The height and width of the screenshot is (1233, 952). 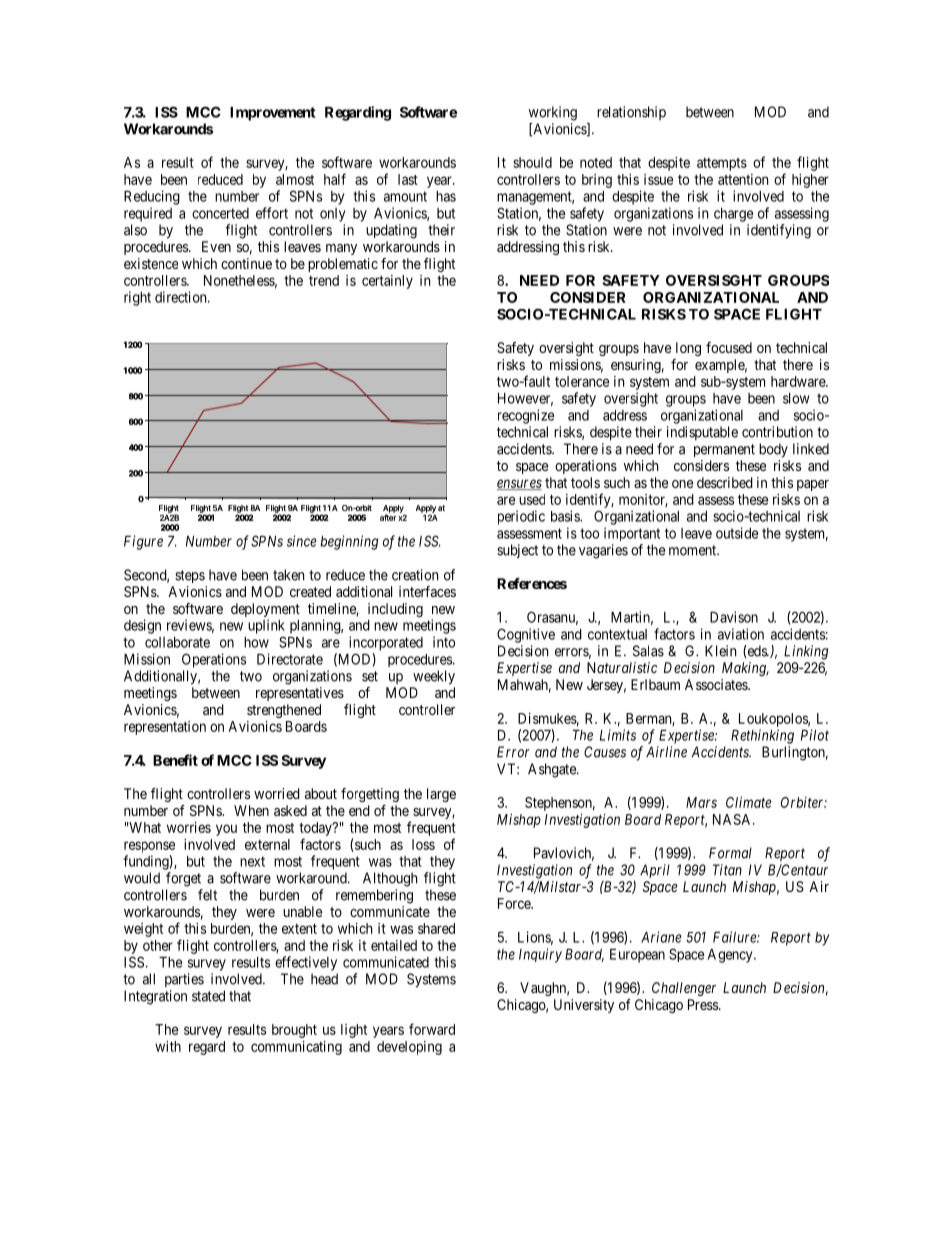 What do you see at coordinates (251, 810) in the screenshot?
I see `When` at bounding box center [251, 810].
